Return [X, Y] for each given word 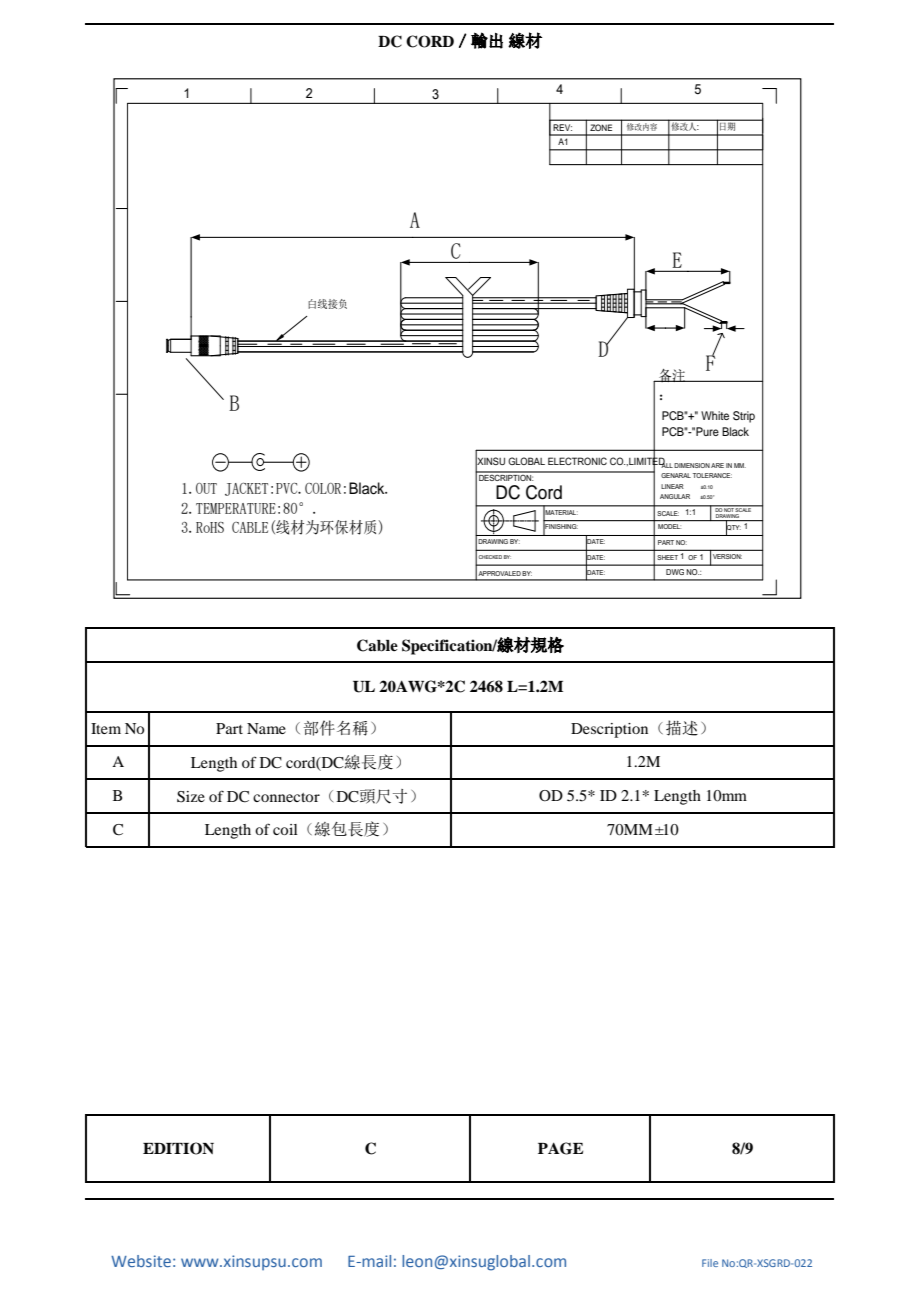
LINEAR [672, 486]
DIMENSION [692, 465]
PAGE [560, 1148]
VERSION [727, 556]
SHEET [667, 557]
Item [106, 728]
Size [191, 797]
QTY [733, 528]
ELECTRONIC [577, 461]
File [710, 1263]
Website [141, 1261]
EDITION [178, 1148]
